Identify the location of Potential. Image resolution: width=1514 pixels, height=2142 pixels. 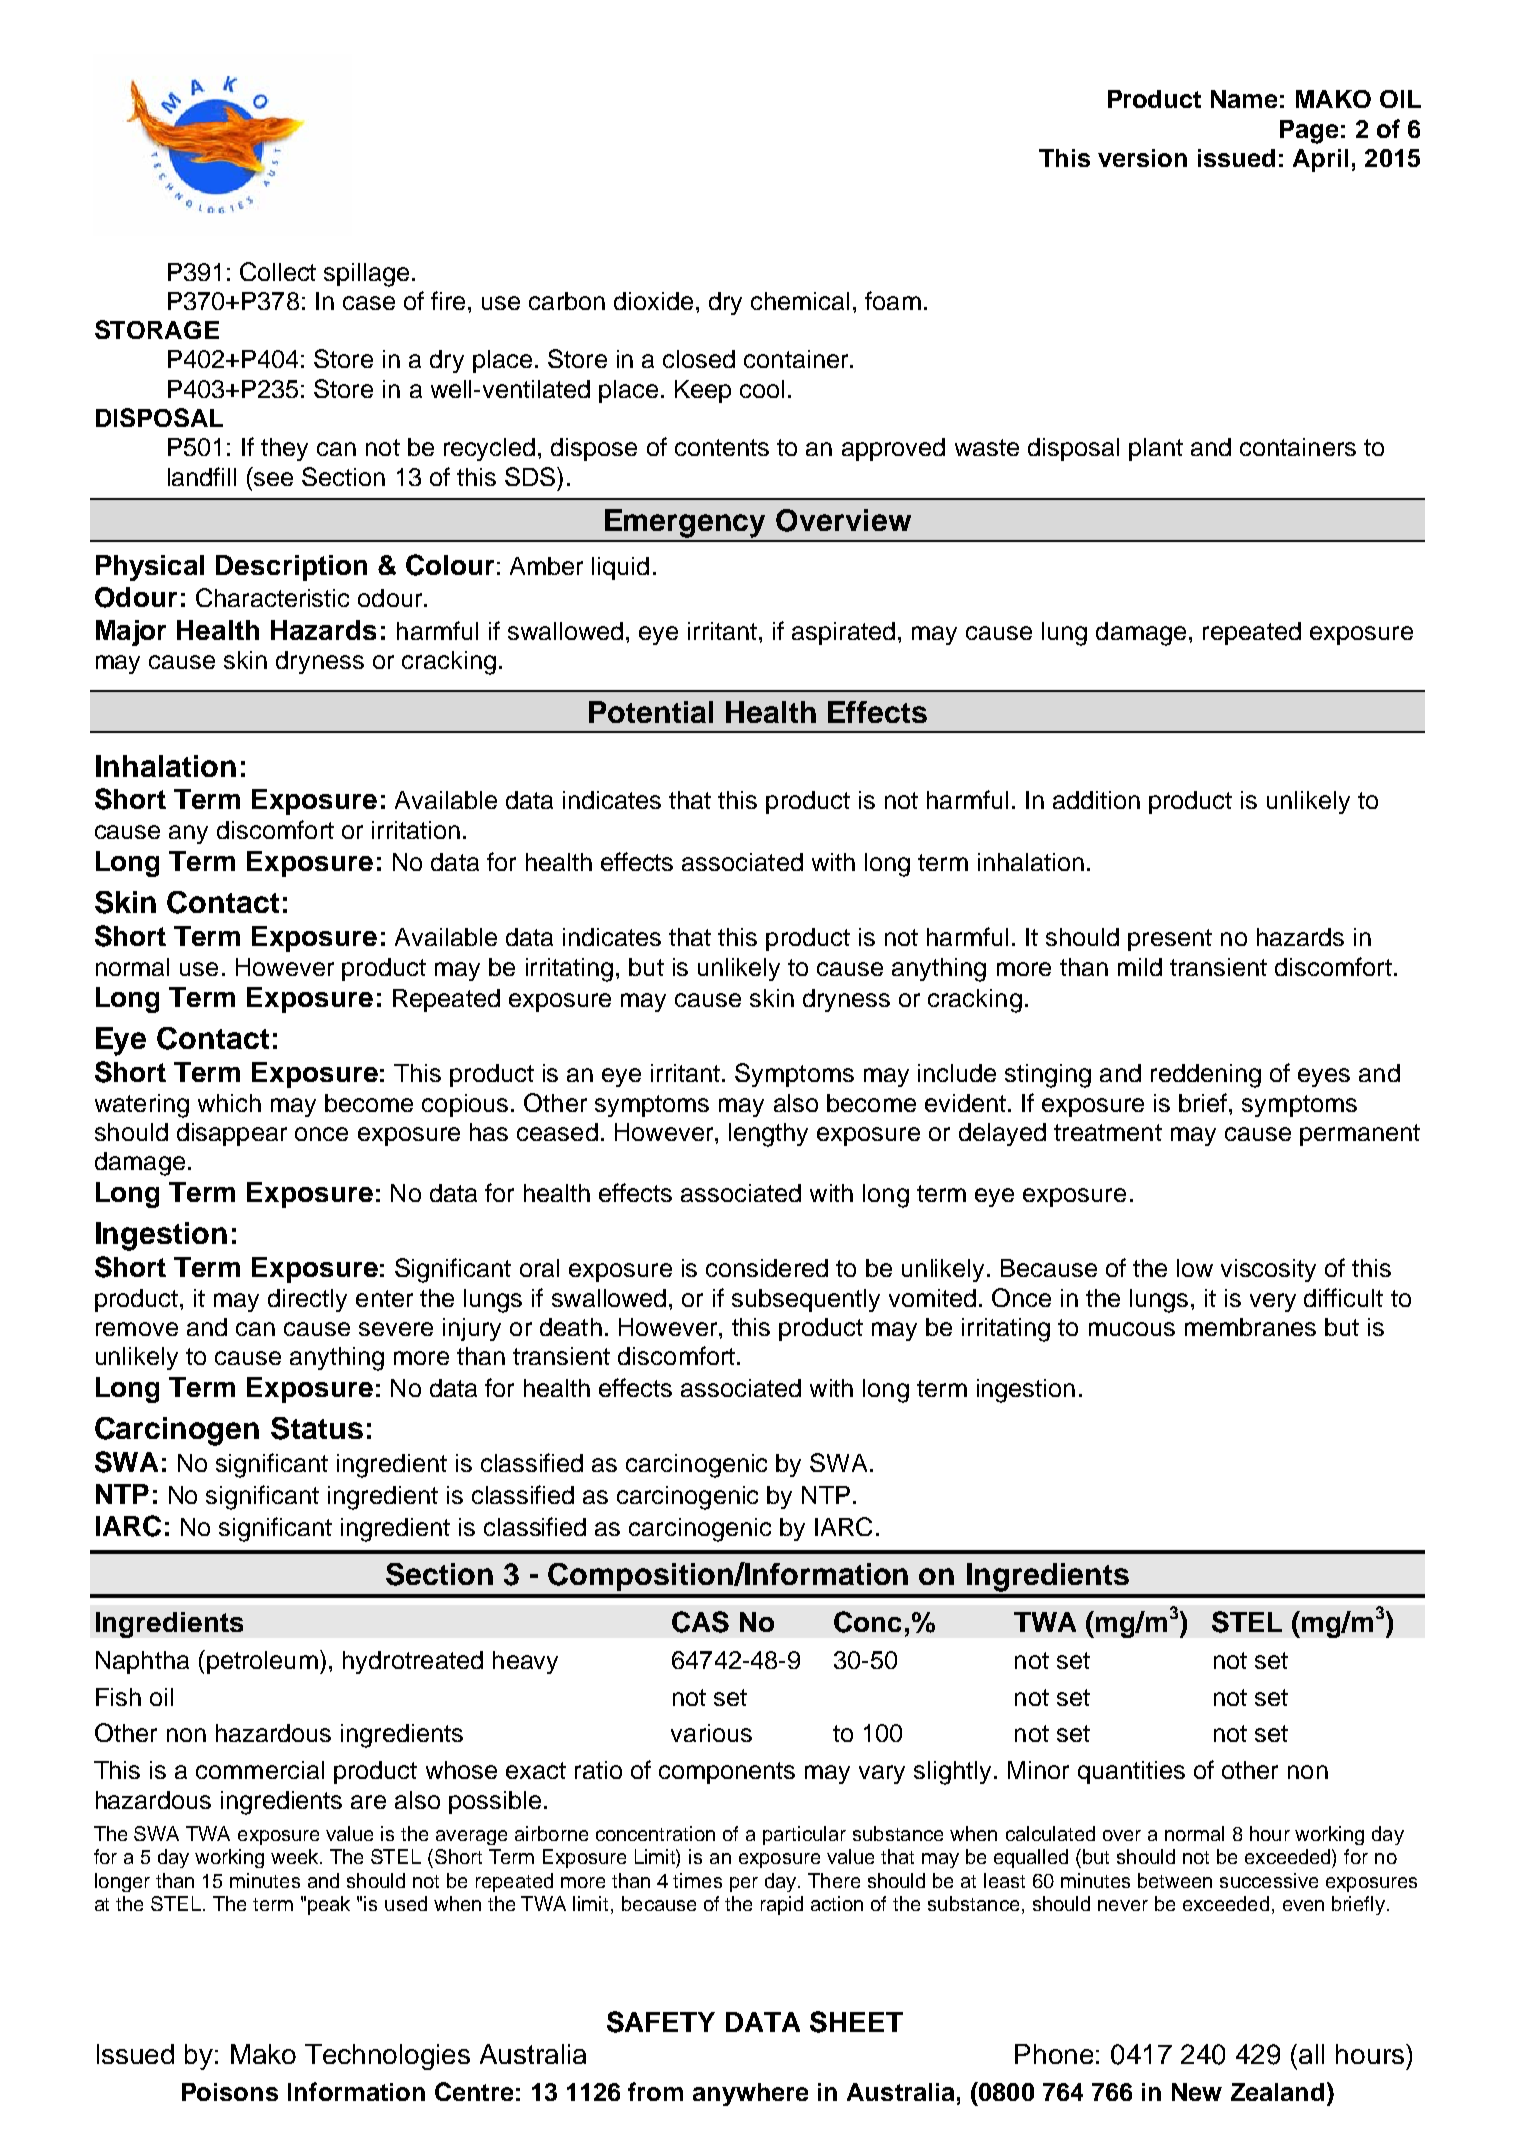
(651, 712).
